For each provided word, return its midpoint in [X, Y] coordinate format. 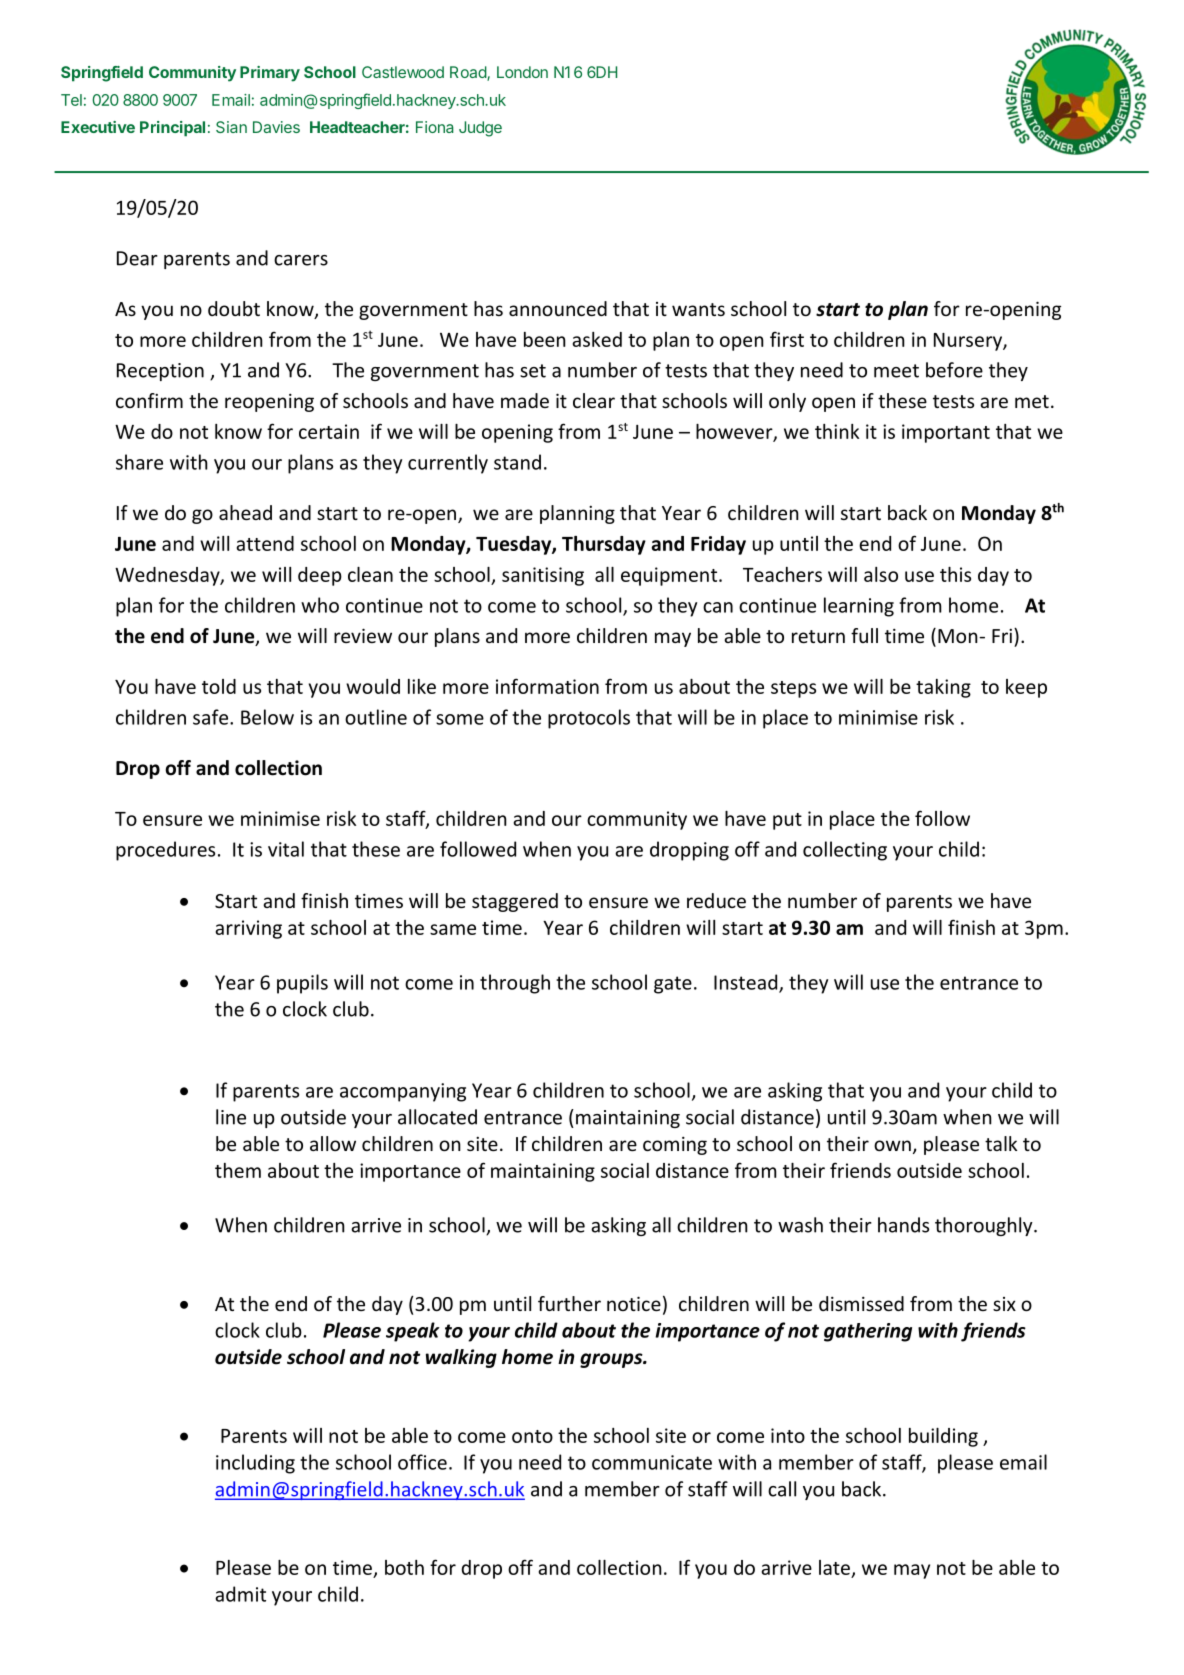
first [787, 339]
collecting [845, 851]
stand [517, 462]
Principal [172, 129]
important [946, 433]
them [238, 1170]
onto [532, 1436]
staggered [515, 902]
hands [903, 1225]
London [522, 72]
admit [240, 1594]
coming [675, 1145]
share [139, 462]
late [834, 1567]
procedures [165, 851]
